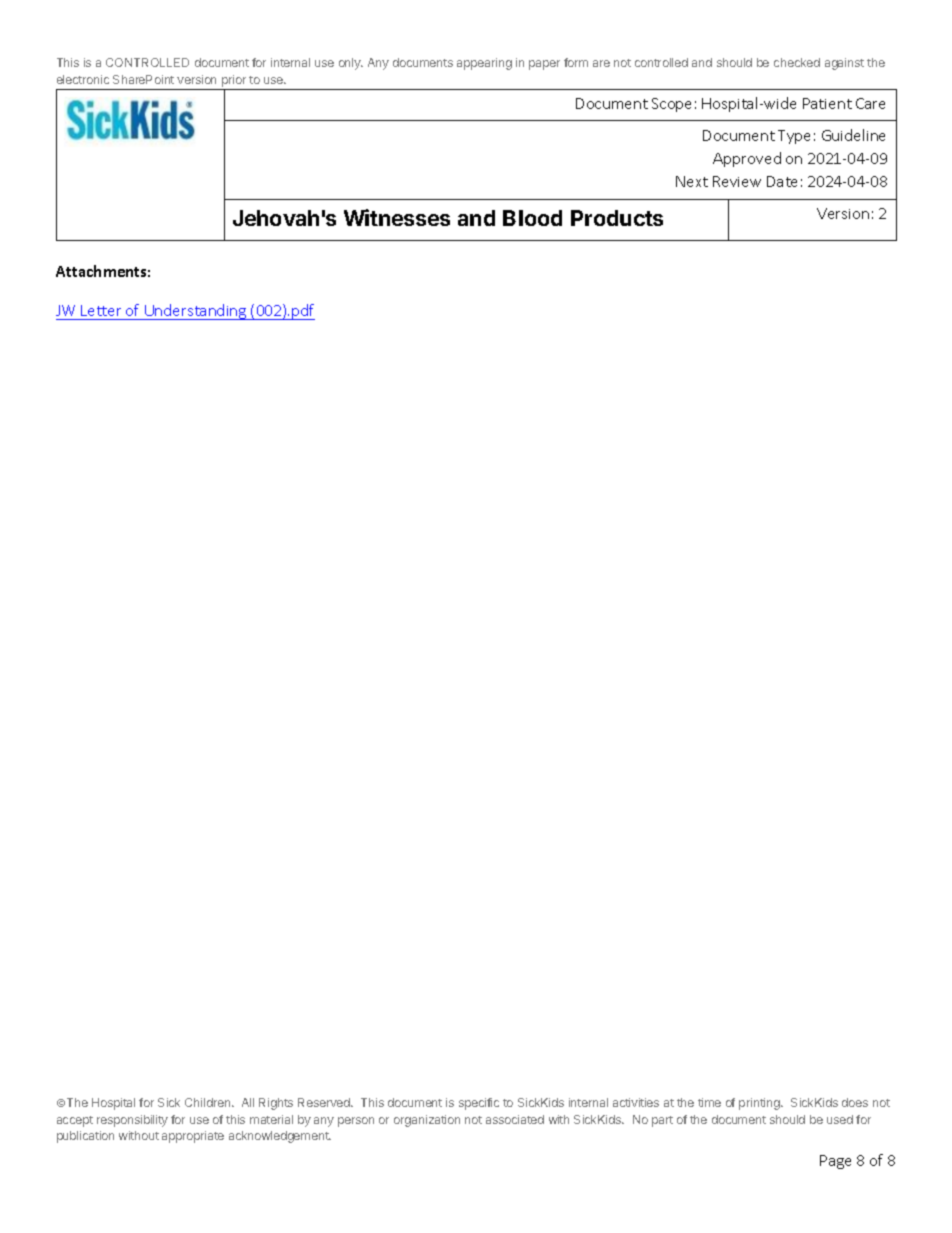 The height and width of the screenshot is (1233, 952). What do you see at coordinates (515, 1119) in the screenshot?
I see `associated` at bounding box center [515, 1119].
